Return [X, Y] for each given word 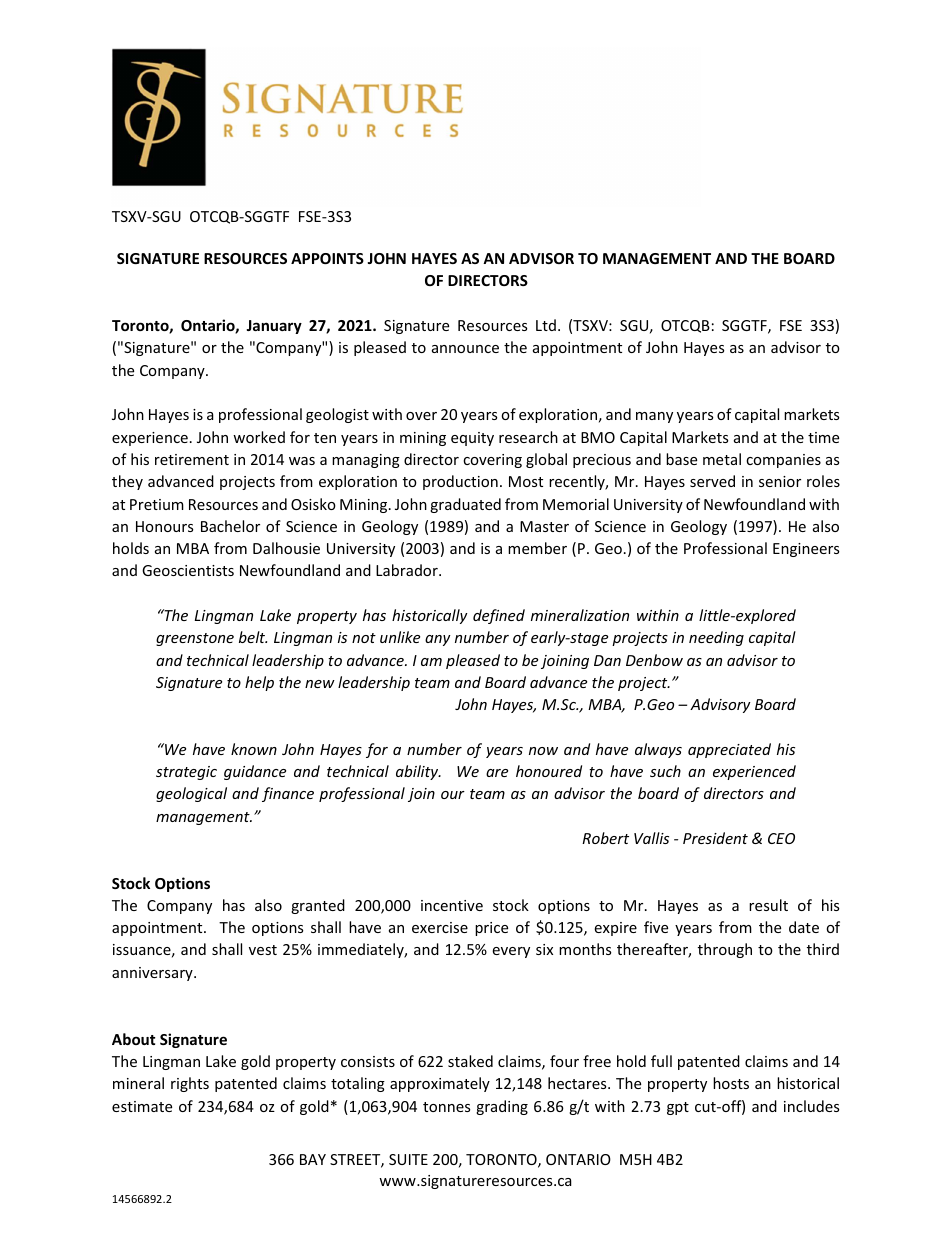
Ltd [546, 325]
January [274, 327]
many [654, 417]
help [259, 683]
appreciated [729, 750]
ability [418, 772]
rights [190, 1084]
